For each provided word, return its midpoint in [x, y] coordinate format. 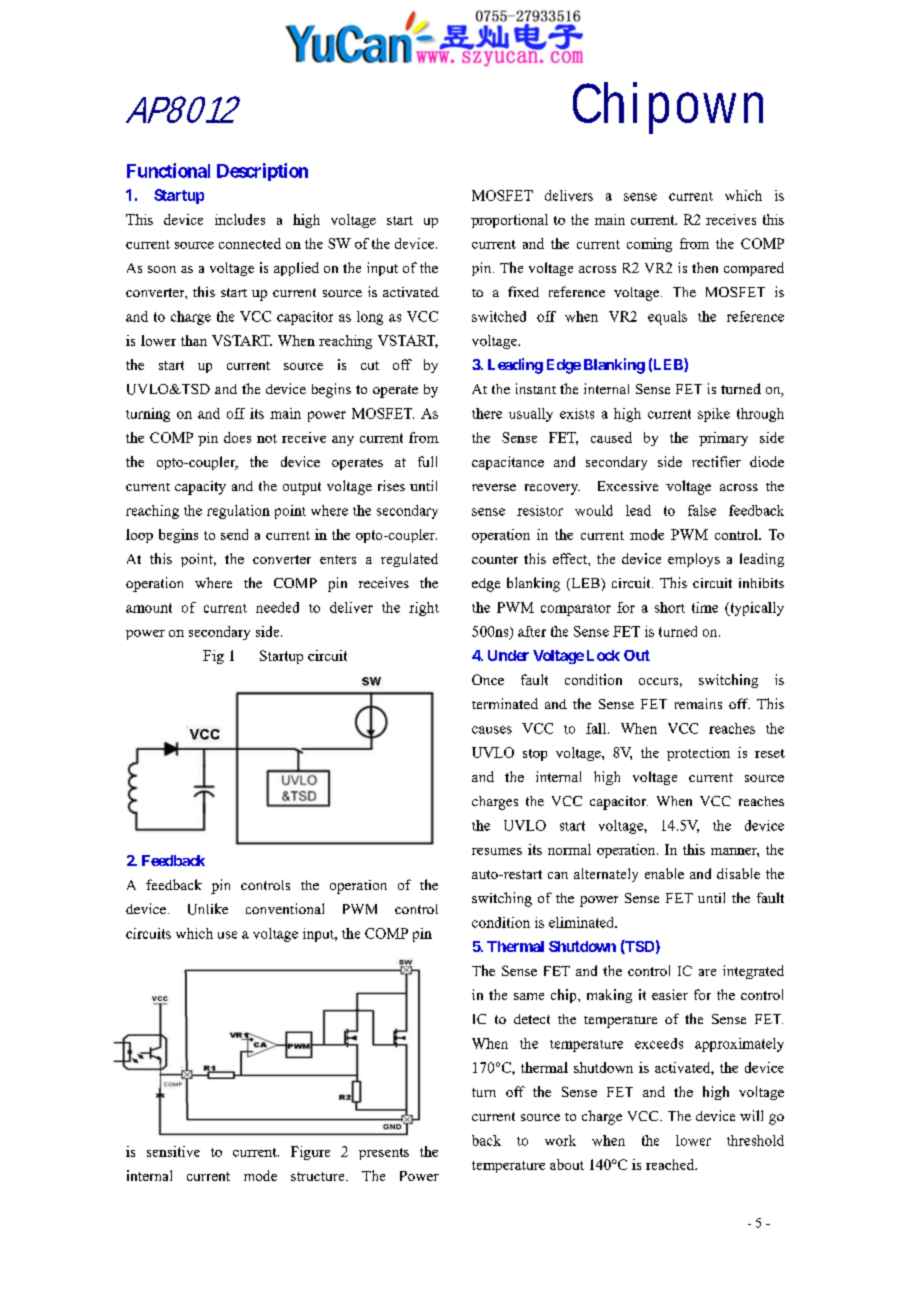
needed [277, 607]
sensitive [173, 1151]
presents [384, 1154]
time [705, 607]
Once [488, 679]
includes [240, 219]
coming [649, 245]
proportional [509, 221]
